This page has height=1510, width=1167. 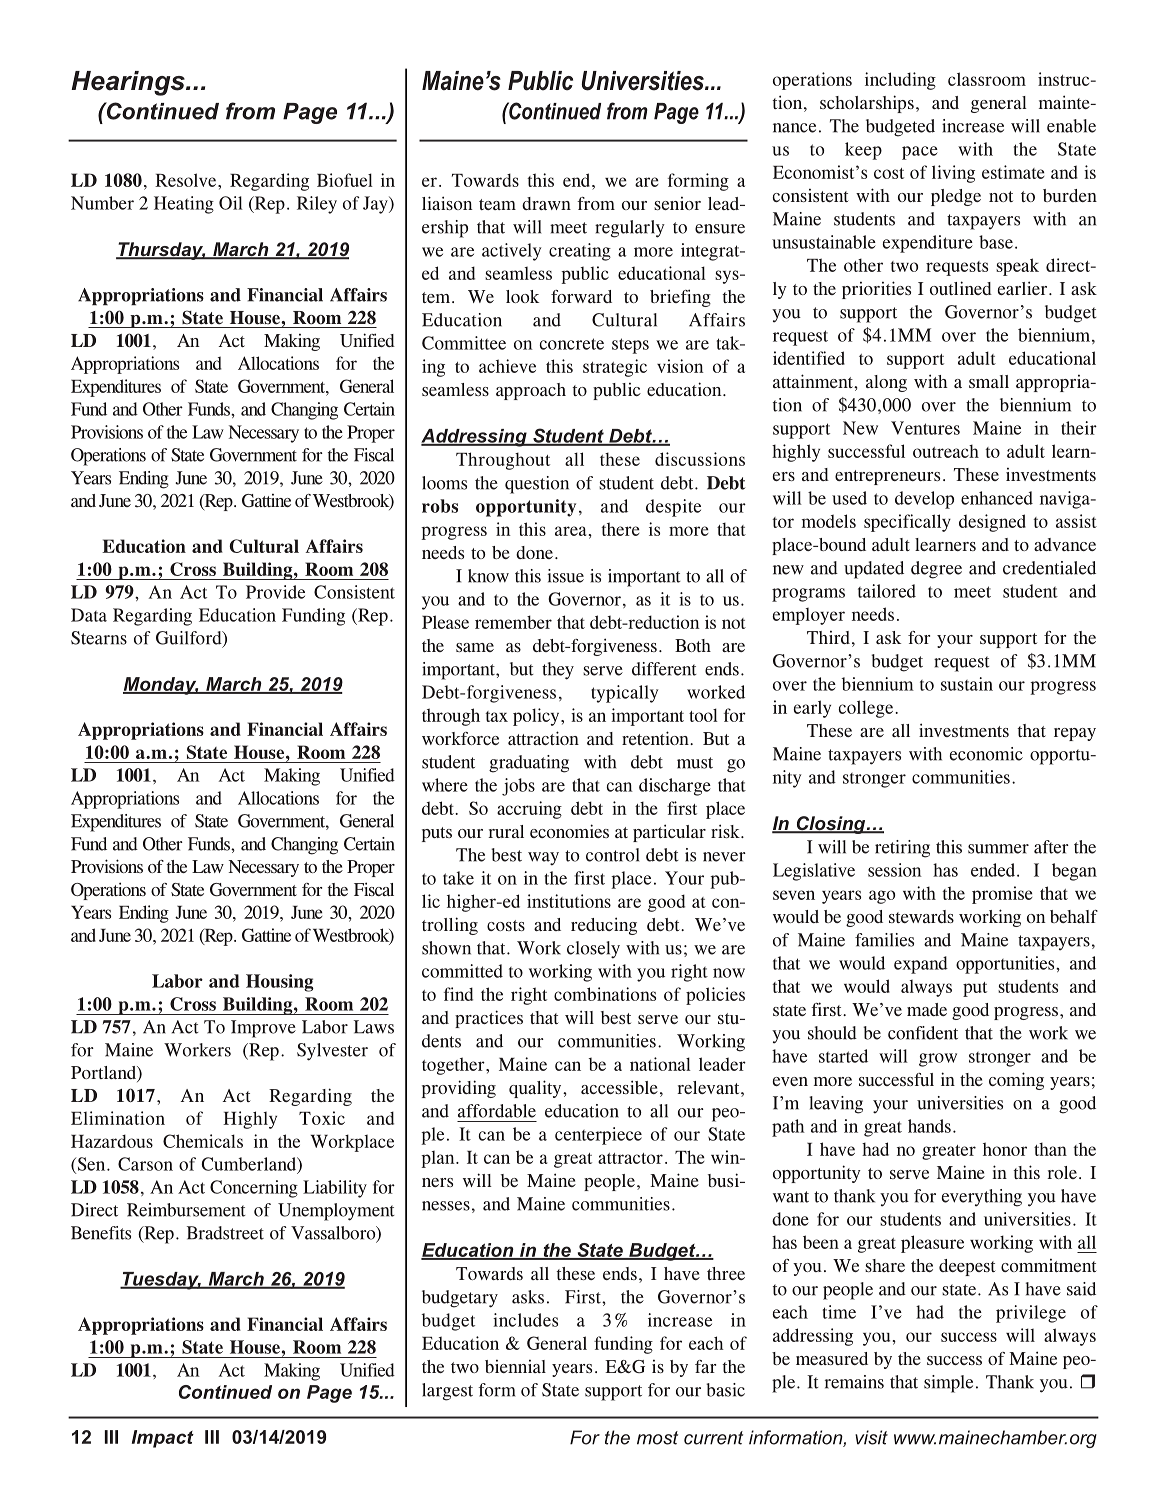 What do you see at coordinates (187, 180) in the page?
I see `Resolve` at bounding box center [187, 180].
